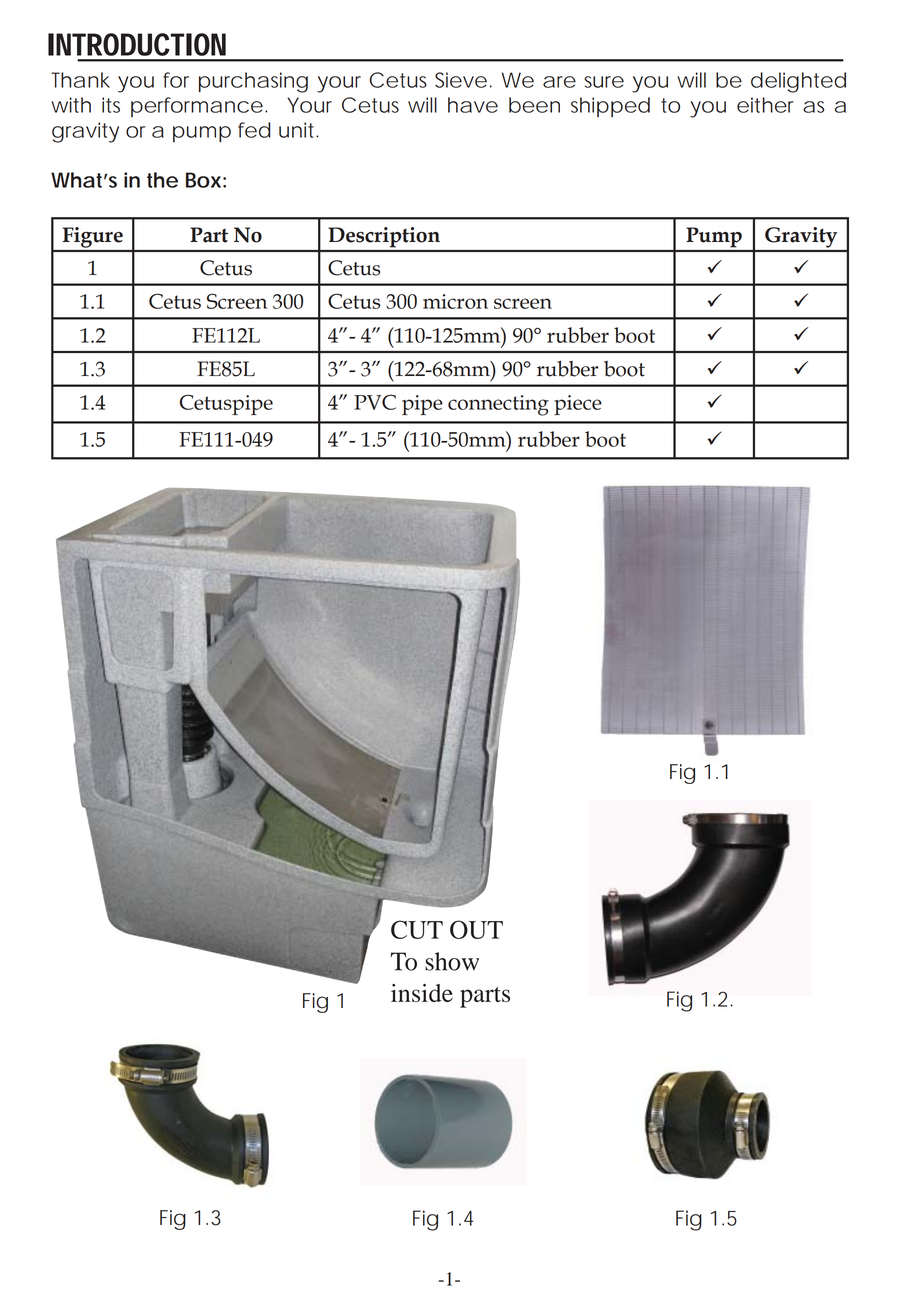 This image has width=924, height=1308. Describe the element at coordinates (765, 105) in the image. I see `either` at that location.
